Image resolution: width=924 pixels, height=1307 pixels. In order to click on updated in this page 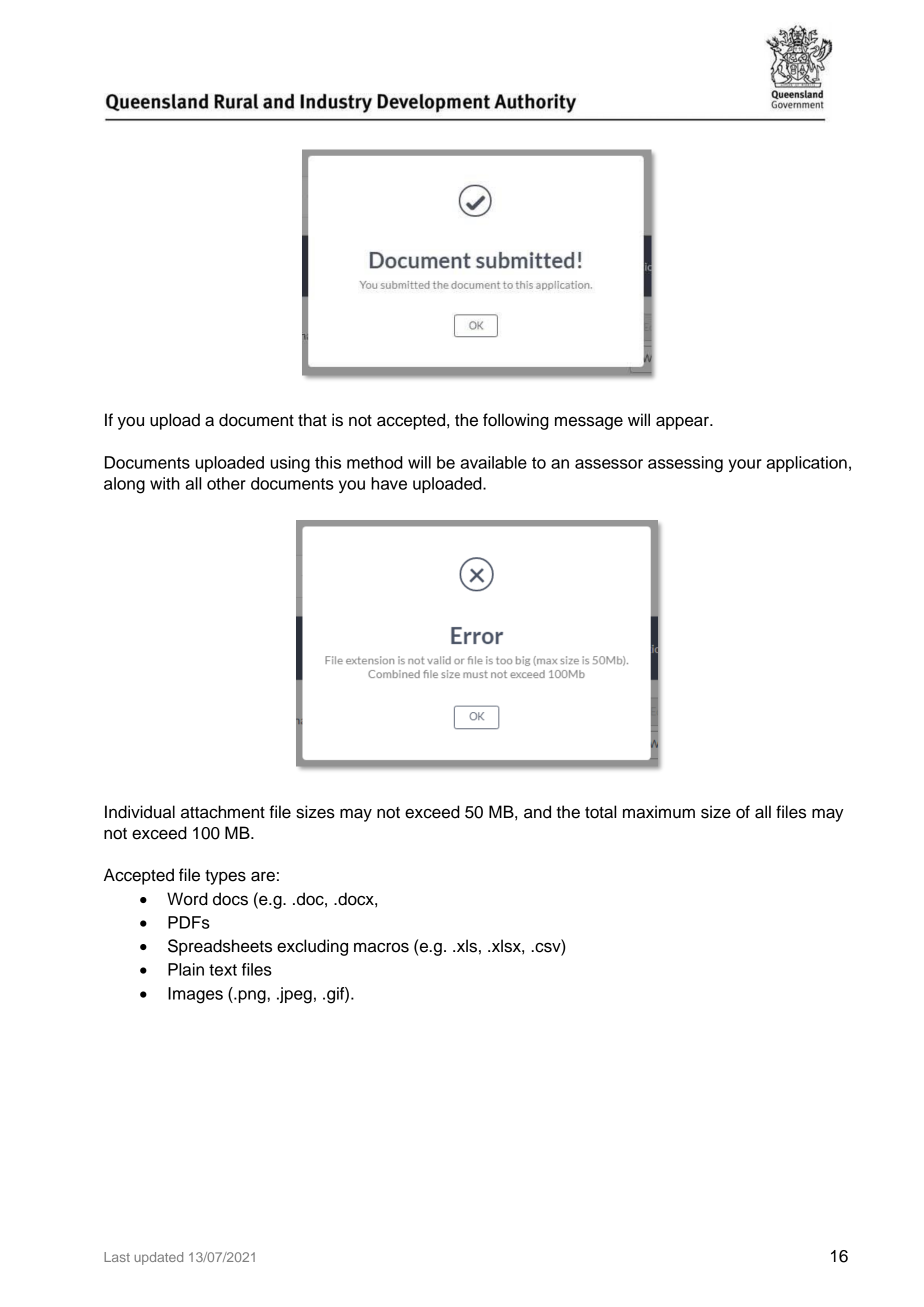, I will do `click(158, 1258)`.
